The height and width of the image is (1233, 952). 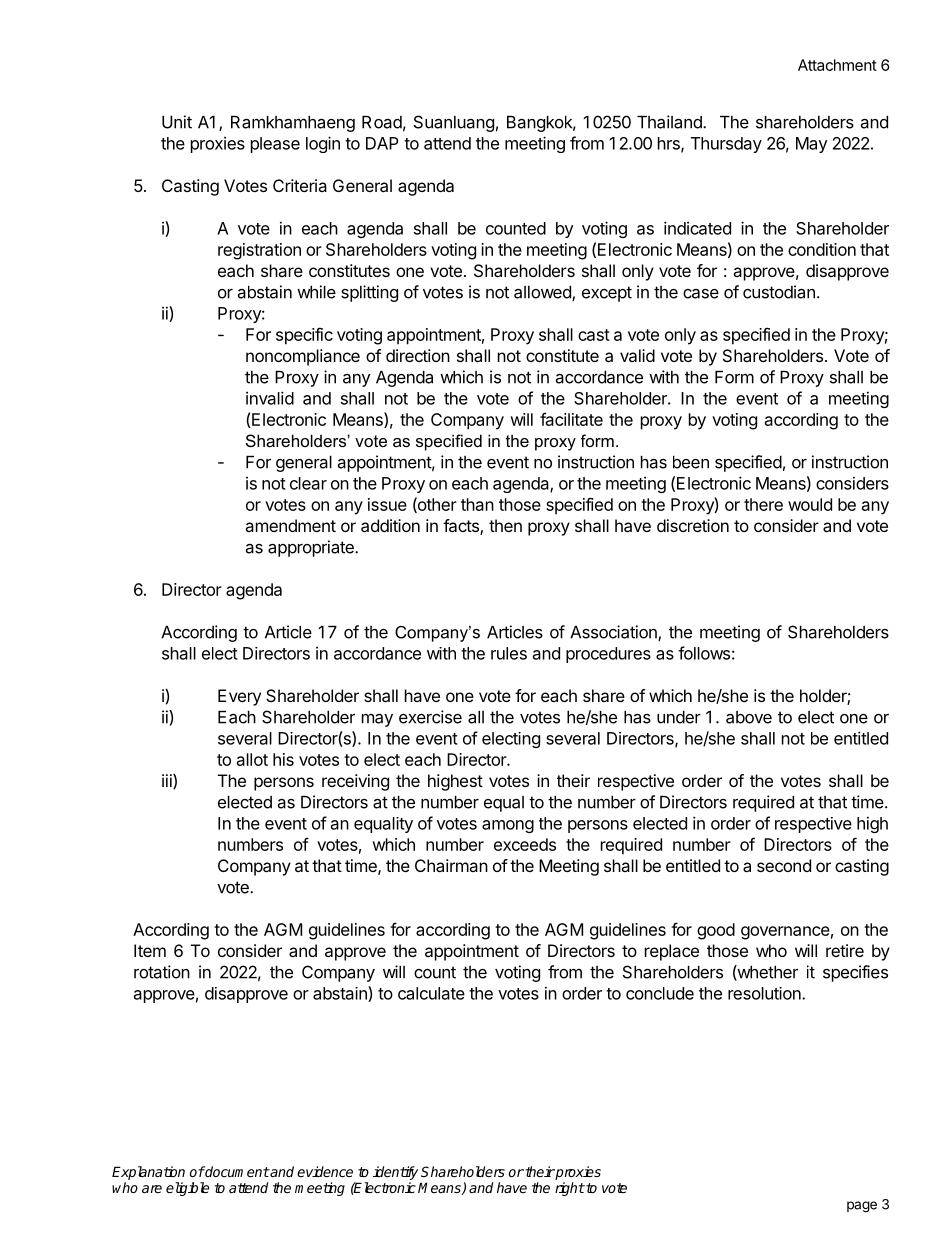 I want to click on Attachment, so click(x=837, y=65).
